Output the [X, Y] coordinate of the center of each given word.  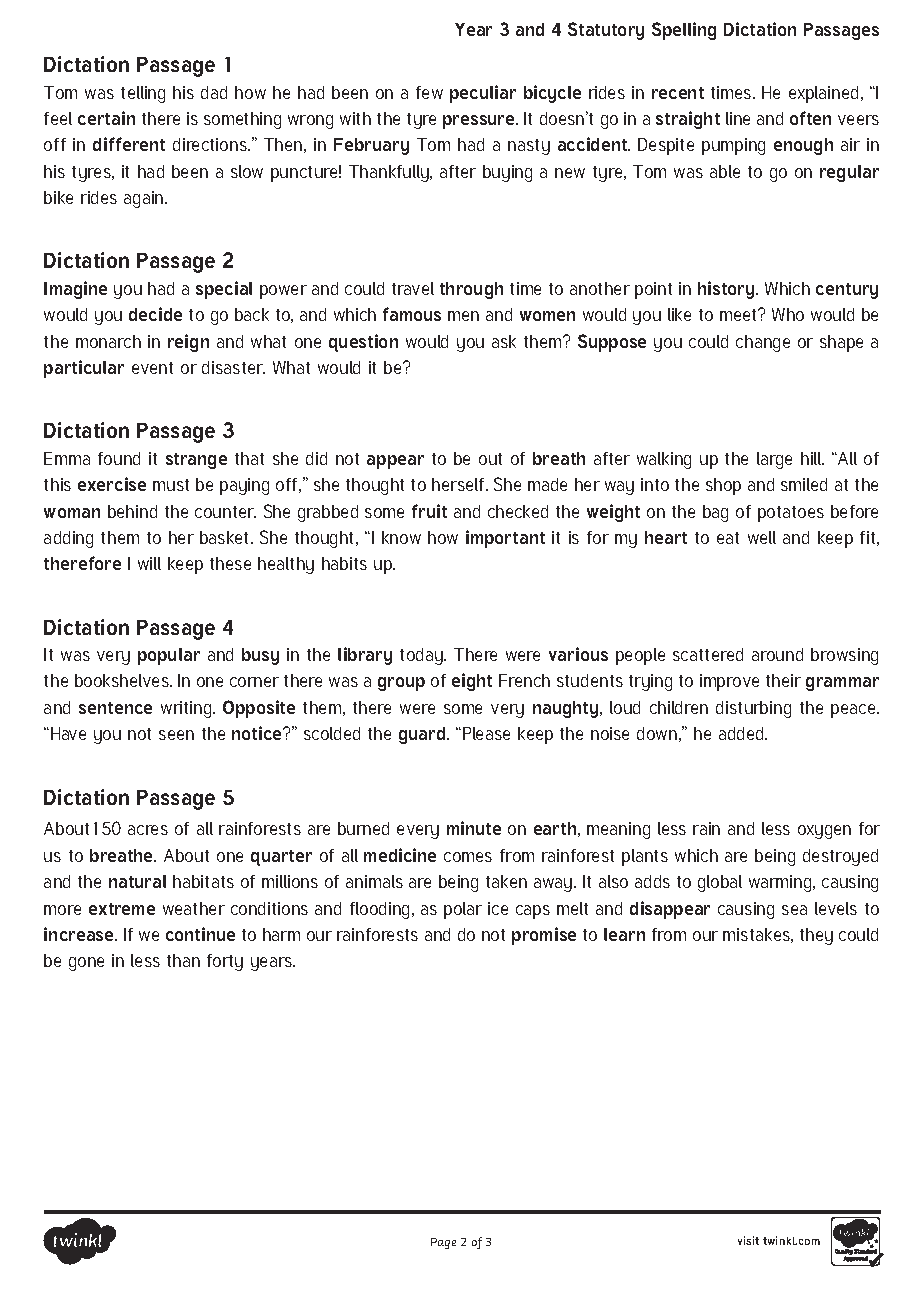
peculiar [483, 94]
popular [169, 656]
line [738, 118]
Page [443, 1243]
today [422, 656]
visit [748, 1240]
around [777, 654]
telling [143, 94]
